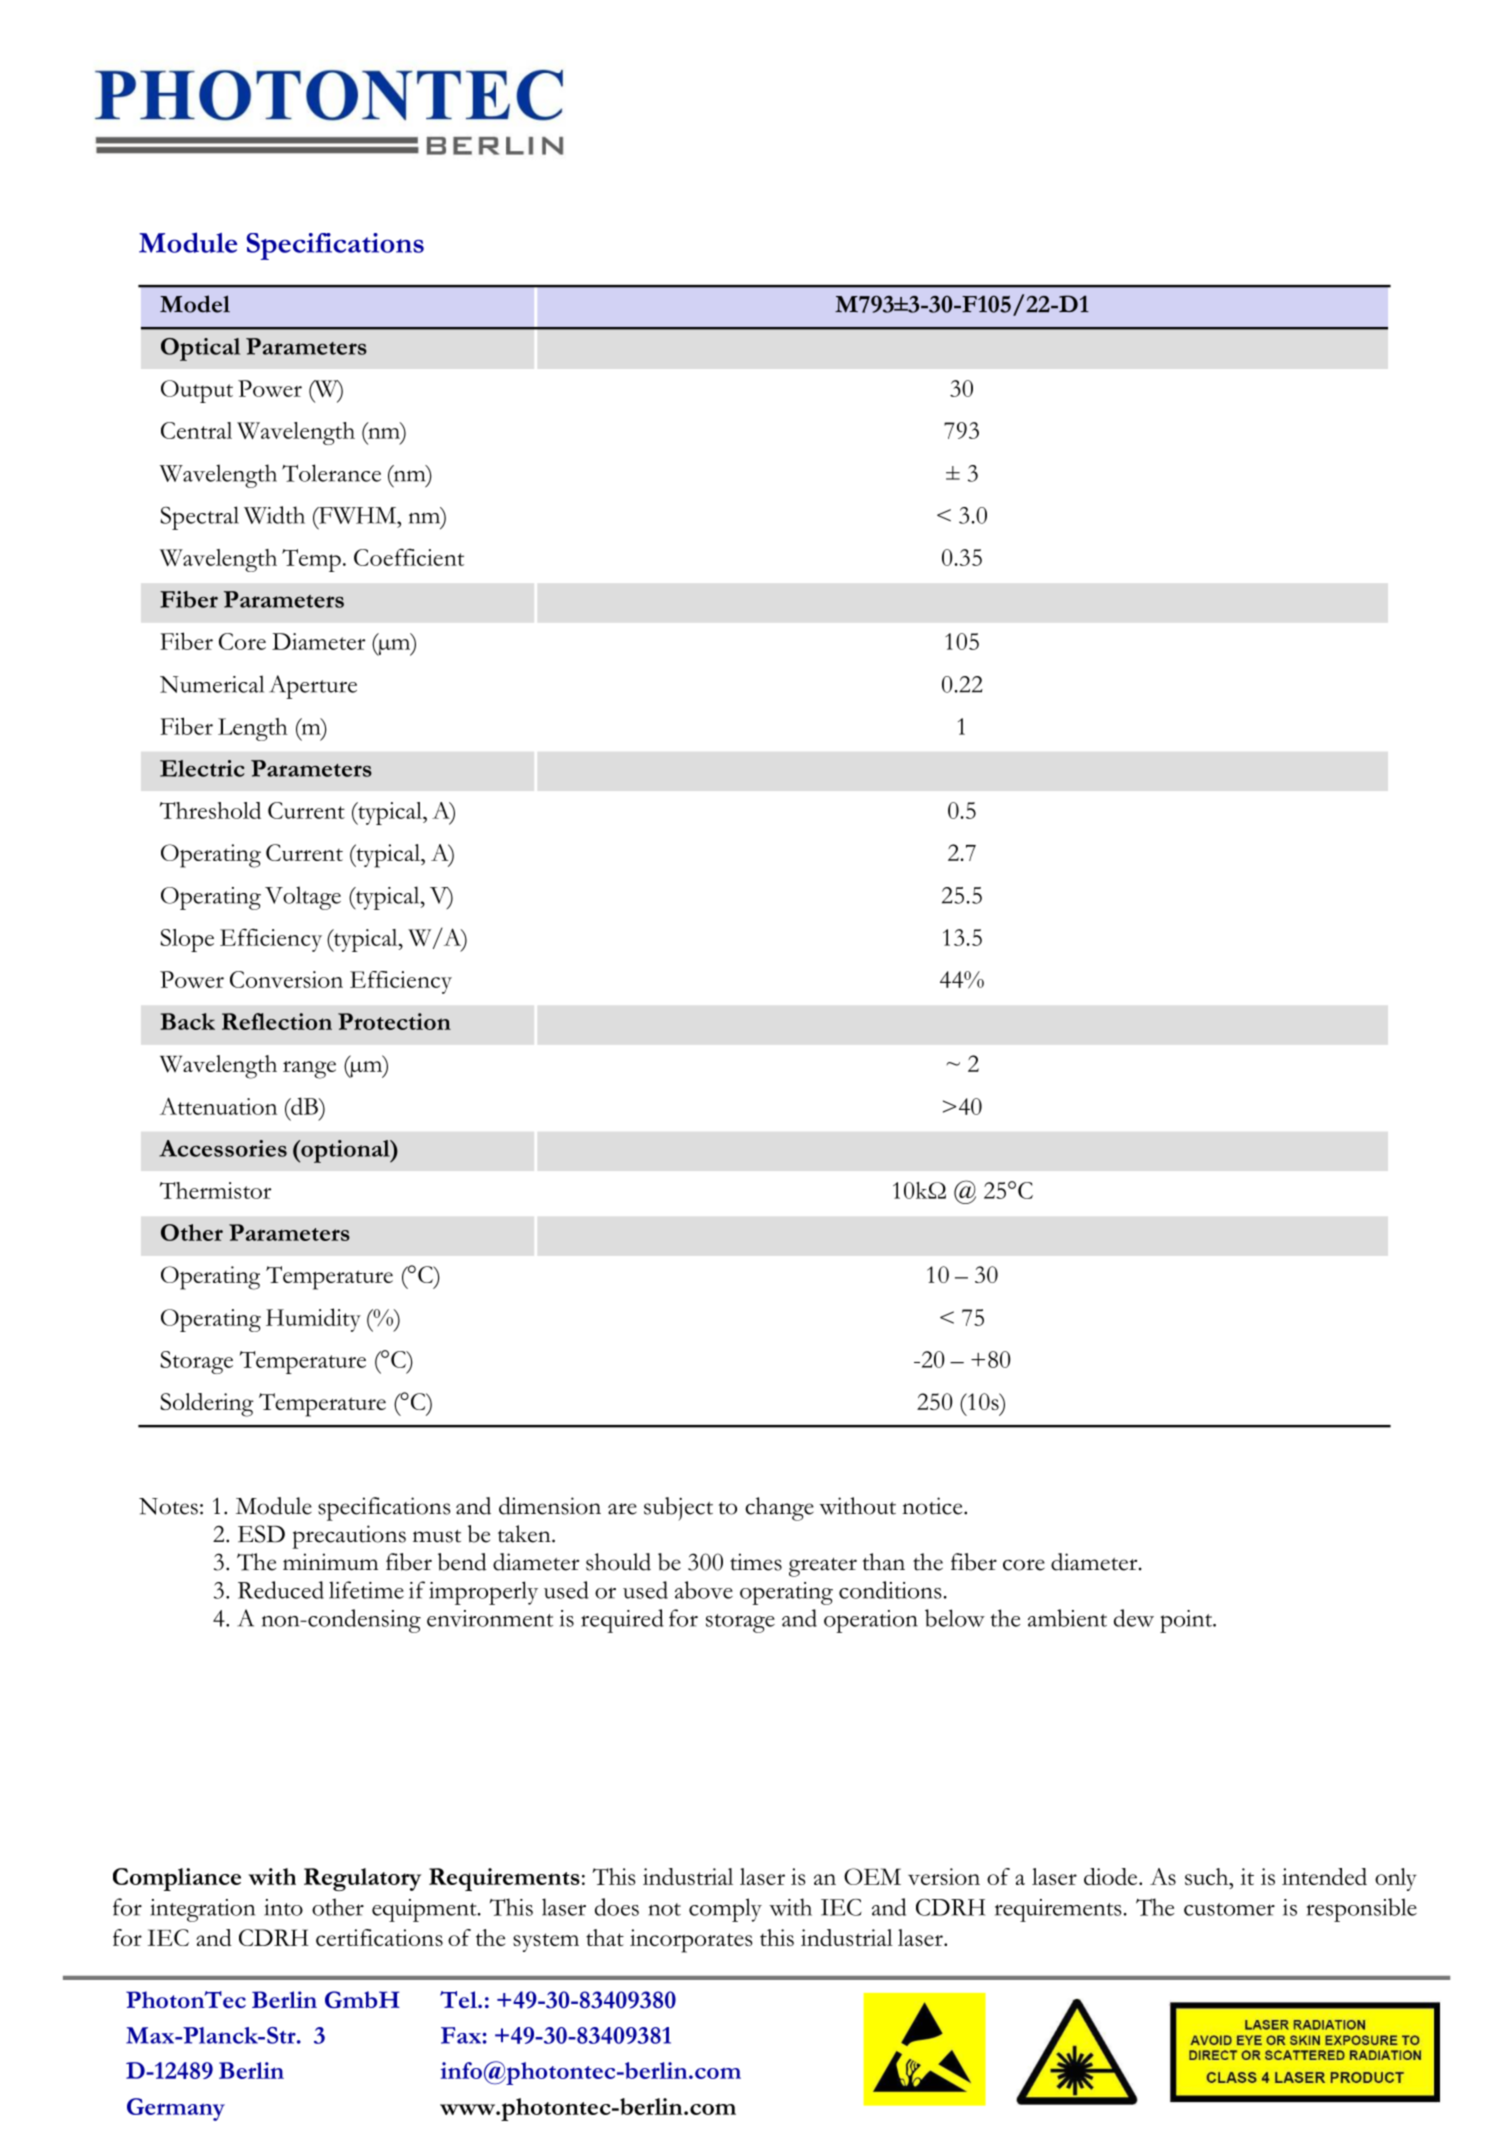 The image size is (1512, 2140). What do you see at coordinates (933, 1506) in the screenshot?
I see `notice` at bounding box center [933, 1506].
